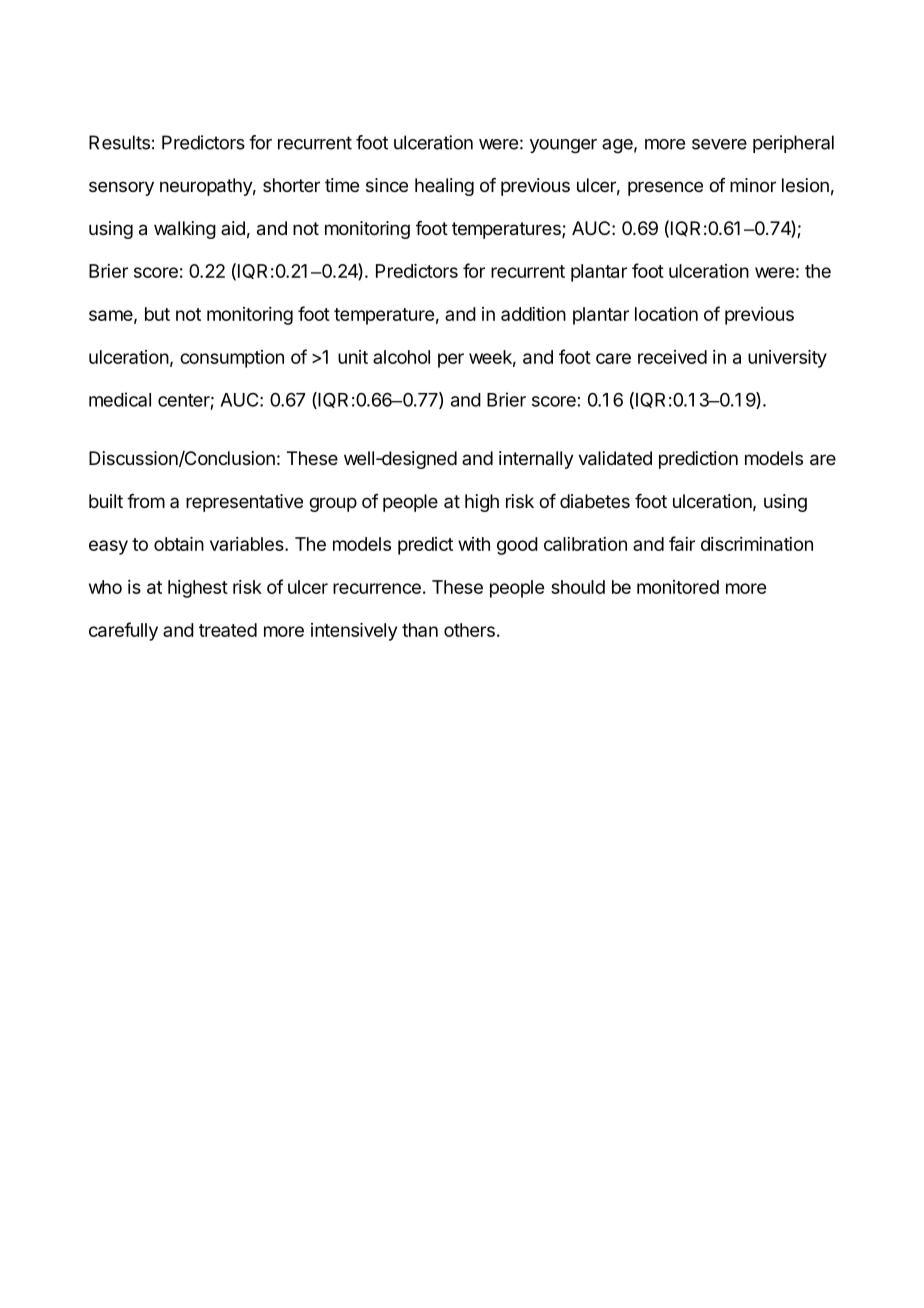 This page has width=924, height=1308. Describe the element at coordinates (119, 142) in the page. I see `Results` at that location.
